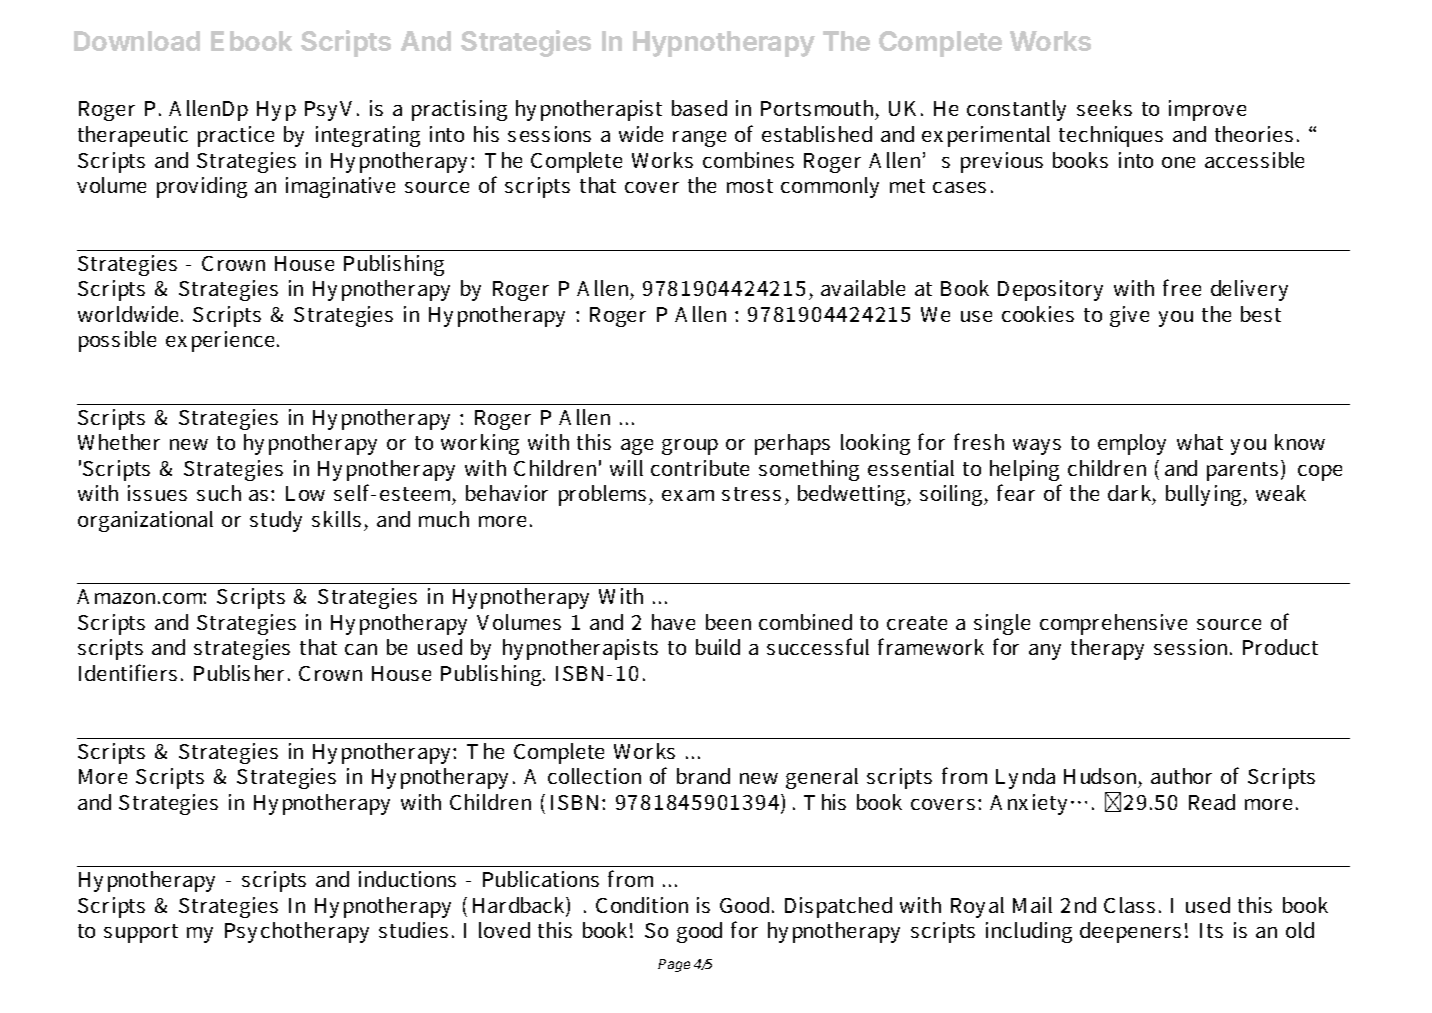 The width and height of the screenshot is (1432, 1013). I want to click on Page, so click(674, 965).
